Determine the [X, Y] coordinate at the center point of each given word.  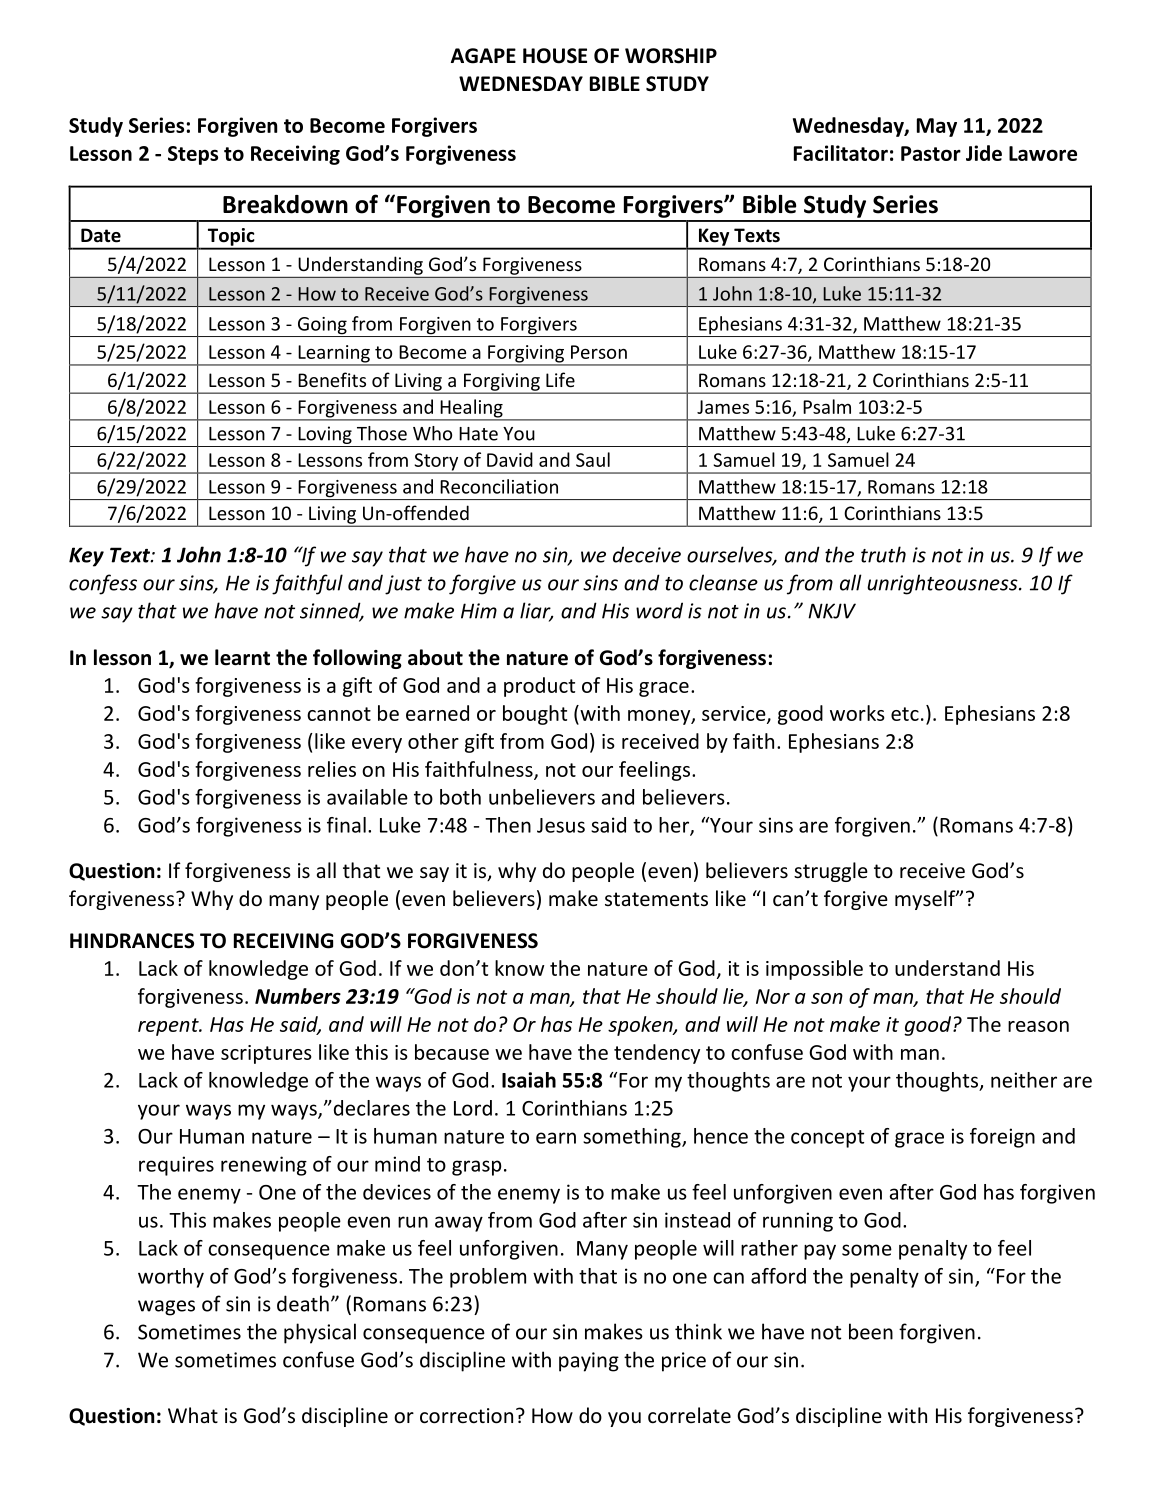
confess [103, 584]
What [193, 1415]
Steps [193, 155]
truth [883, 554]
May [937, 127]
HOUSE [555, 56]
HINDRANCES [132, 941]
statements [656, 899]
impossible [814, 970]
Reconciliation [499, 486]
